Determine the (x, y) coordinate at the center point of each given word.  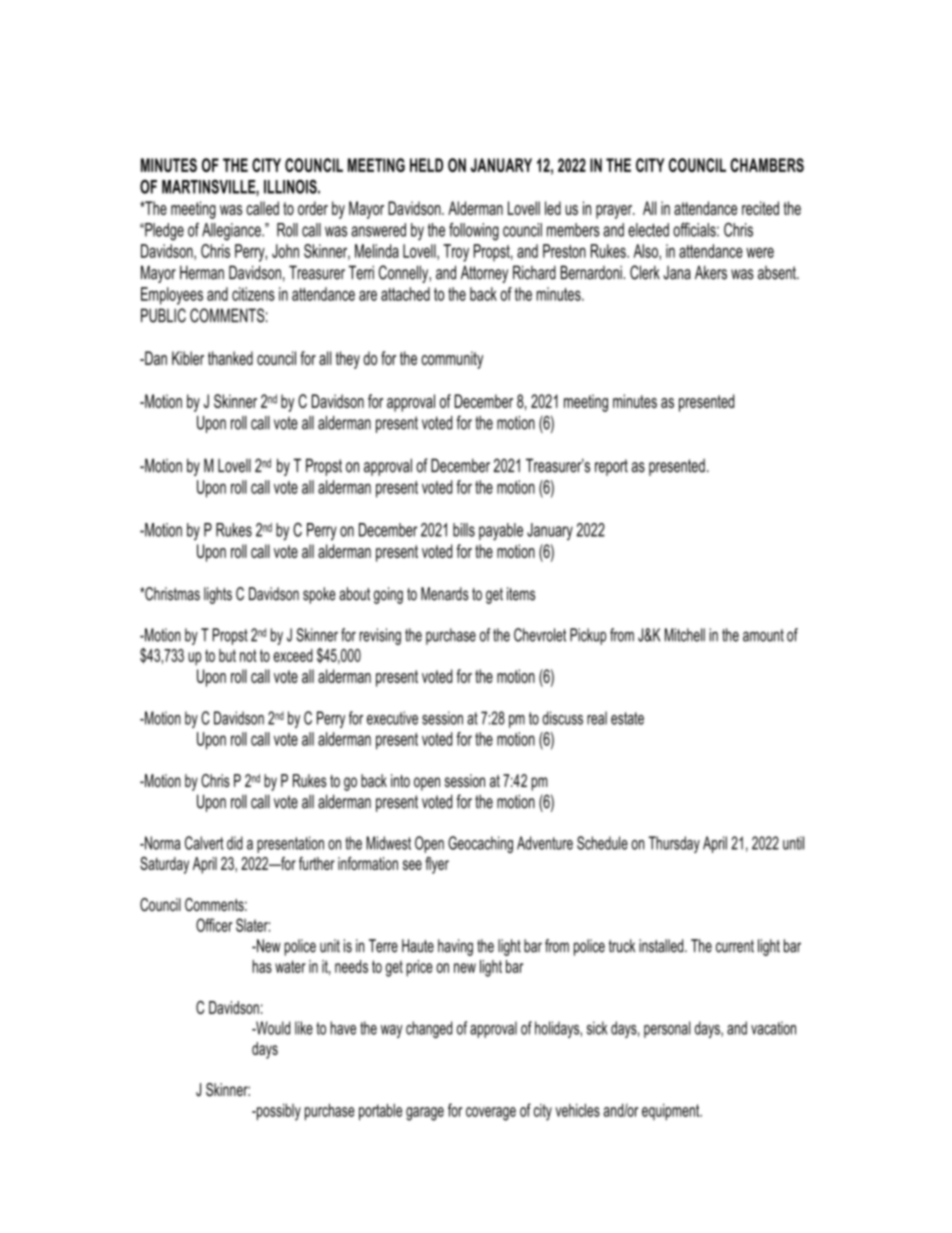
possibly (277, 1112)
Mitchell (685, 635)
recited (760, 208)
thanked (230, 358)
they (348, 360)
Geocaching (480, 844)
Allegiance (232, 232)
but (227, 655)
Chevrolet (540, 635)
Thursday (674, 844)
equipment (672, 1112)
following (474, 231)
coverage (491, 1114)
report (611, 467)
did (235, 843)
